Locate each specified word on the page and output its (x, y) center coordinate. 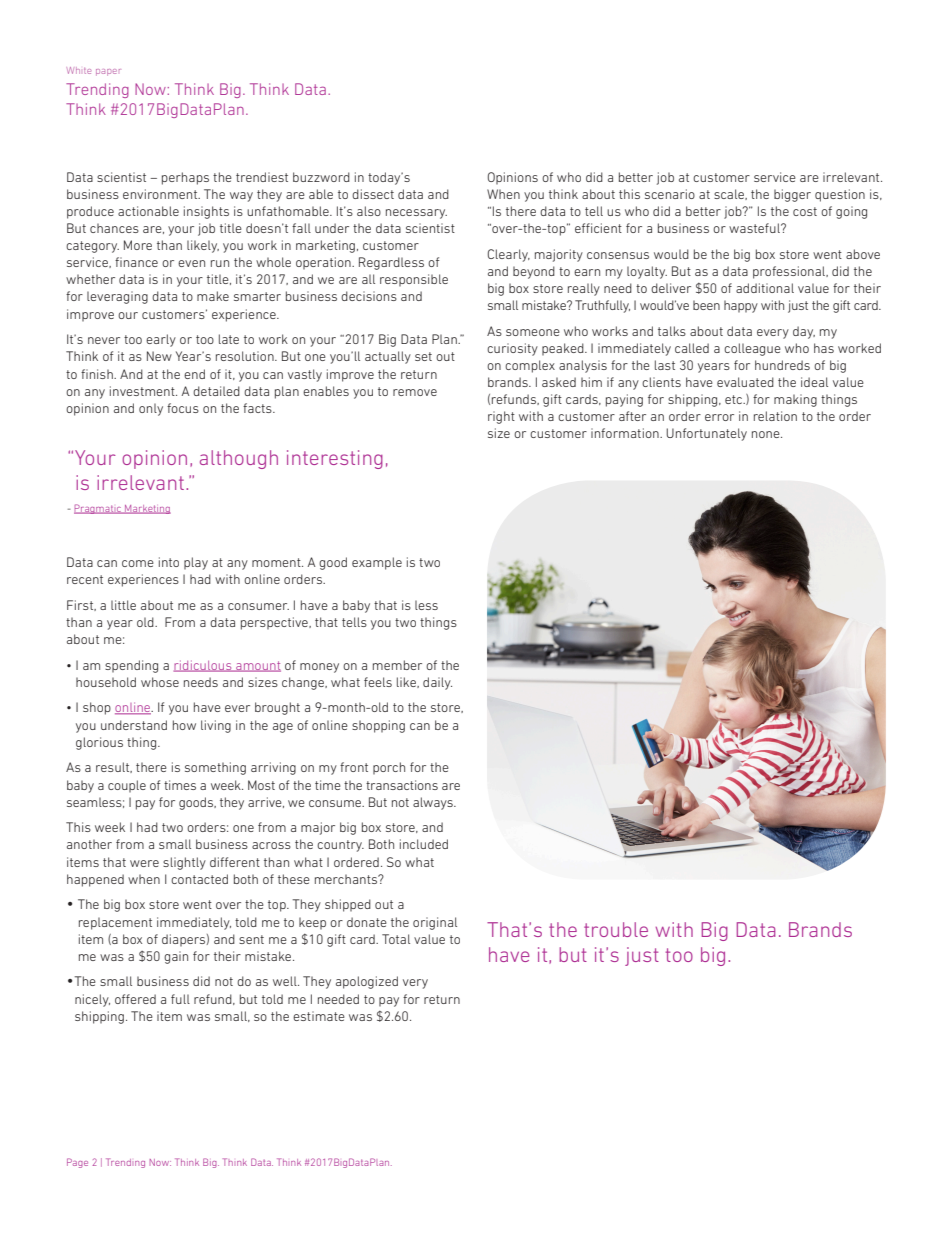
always (434, 803)
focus (183, 408)
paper (108, 72)
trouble (616, 929)
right (501, 417)
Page (77, 1163)
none (767, 434)
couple (127, 786)
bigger (792, 195)
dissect (373, 194)
